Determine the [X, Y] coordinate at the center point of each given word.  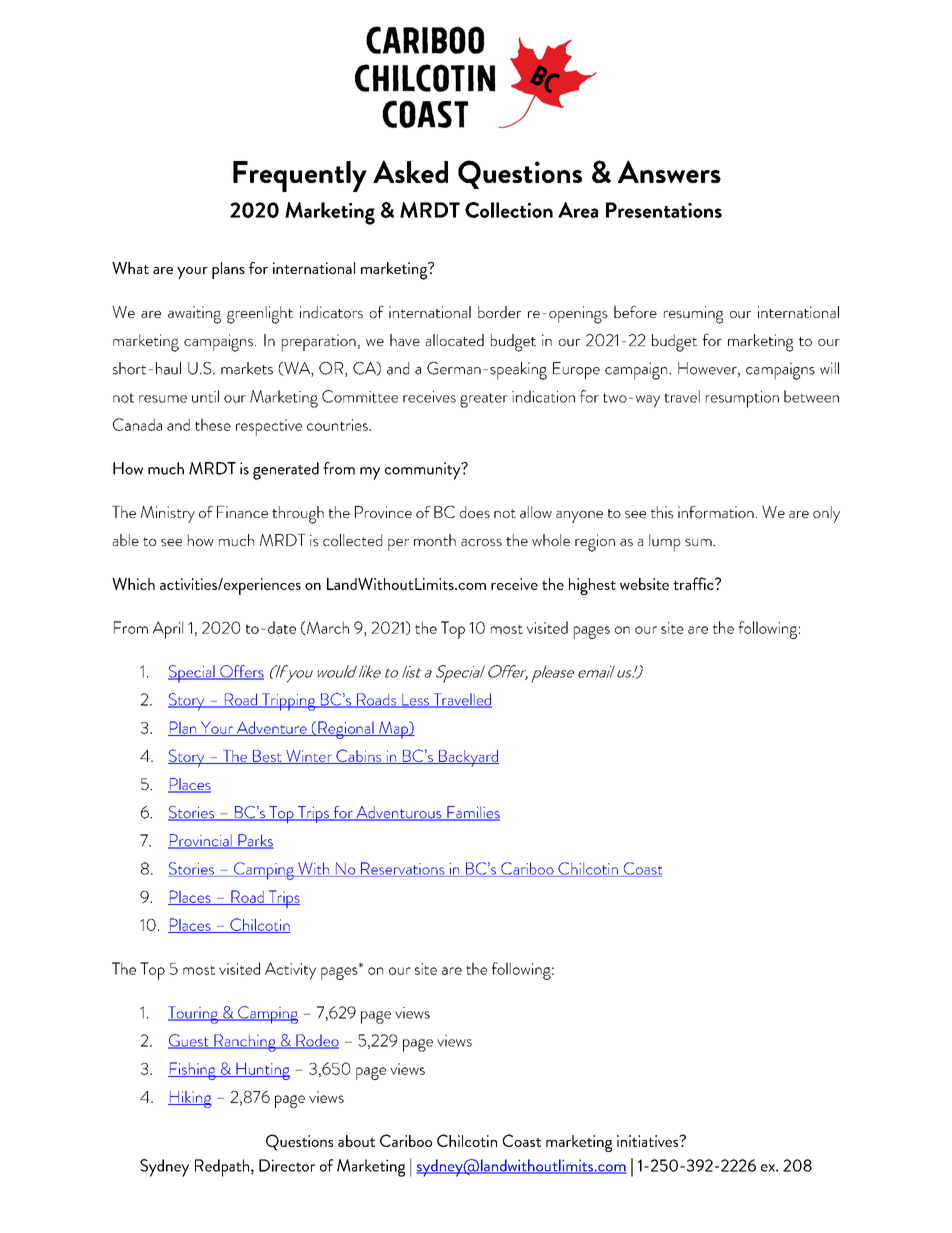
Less [415, 701]
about [356, 1141]
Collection [509, 210]
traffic [694, 583]
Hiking [190, 1099]
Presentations [664, 210]
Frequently [300, 176]
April [168, 630]
